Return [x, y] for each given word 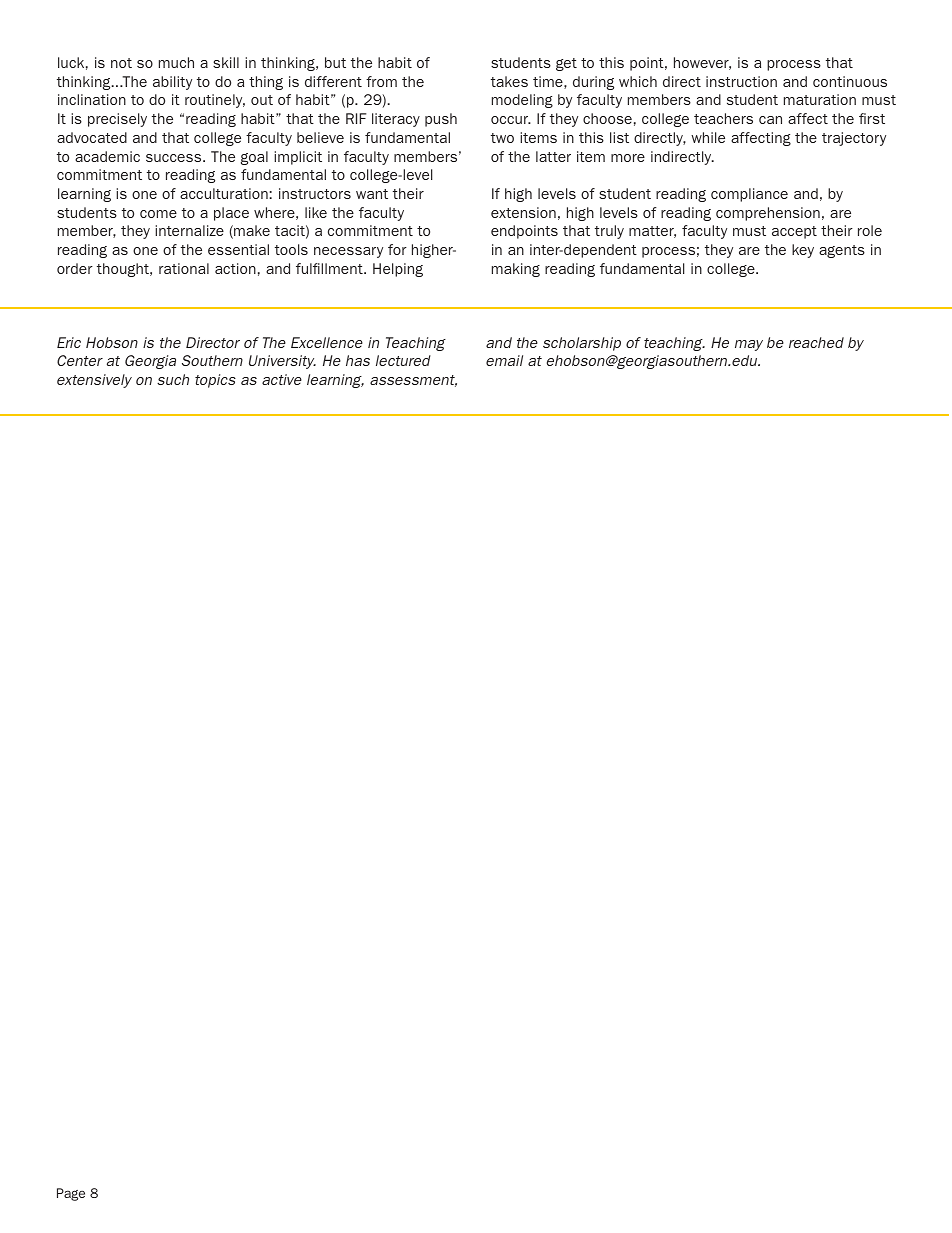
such [173, 379]
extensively [94, 381]
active [282, 379]
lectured [403, 360]
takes [509, 81]
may [749, 345]
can [770, 120]
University [282, 362]
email [504, 360]
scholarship [582, 344]
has [358, 360]
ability [172, 83]
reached [816, 342]
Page [71, 1194]
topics [215, 381]
